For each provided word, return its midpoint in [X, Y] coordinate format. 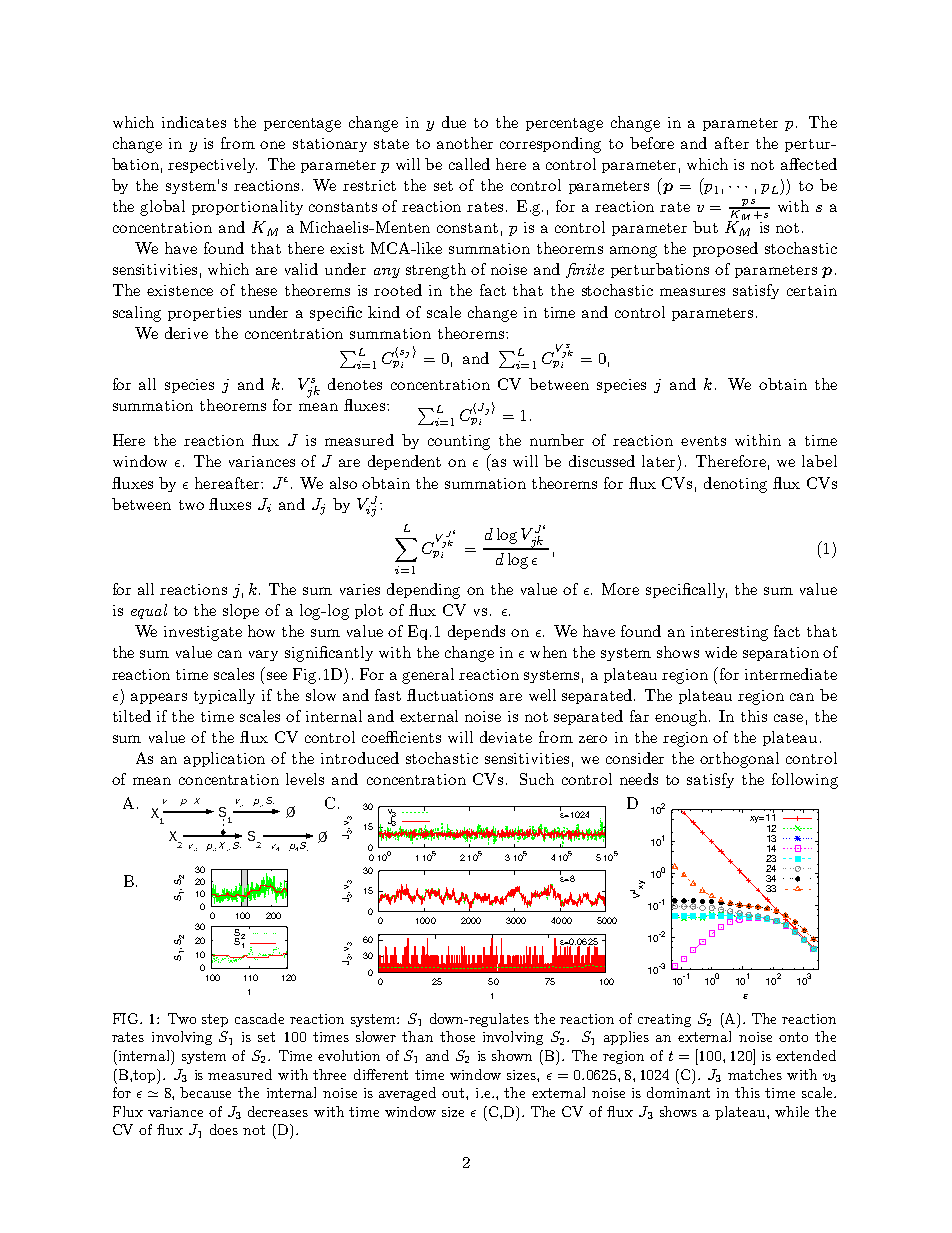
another [465, 143]
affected [809, 164]
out [454, 1093]
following [805, 781]
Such [537, 779]
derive [186, 333]
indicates [194, 122]
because [205, 1092]
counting [459, 442]
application [224, 759]
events [703, 441]
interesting [729, 633]
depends [476, 632]
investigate [203, 633]
